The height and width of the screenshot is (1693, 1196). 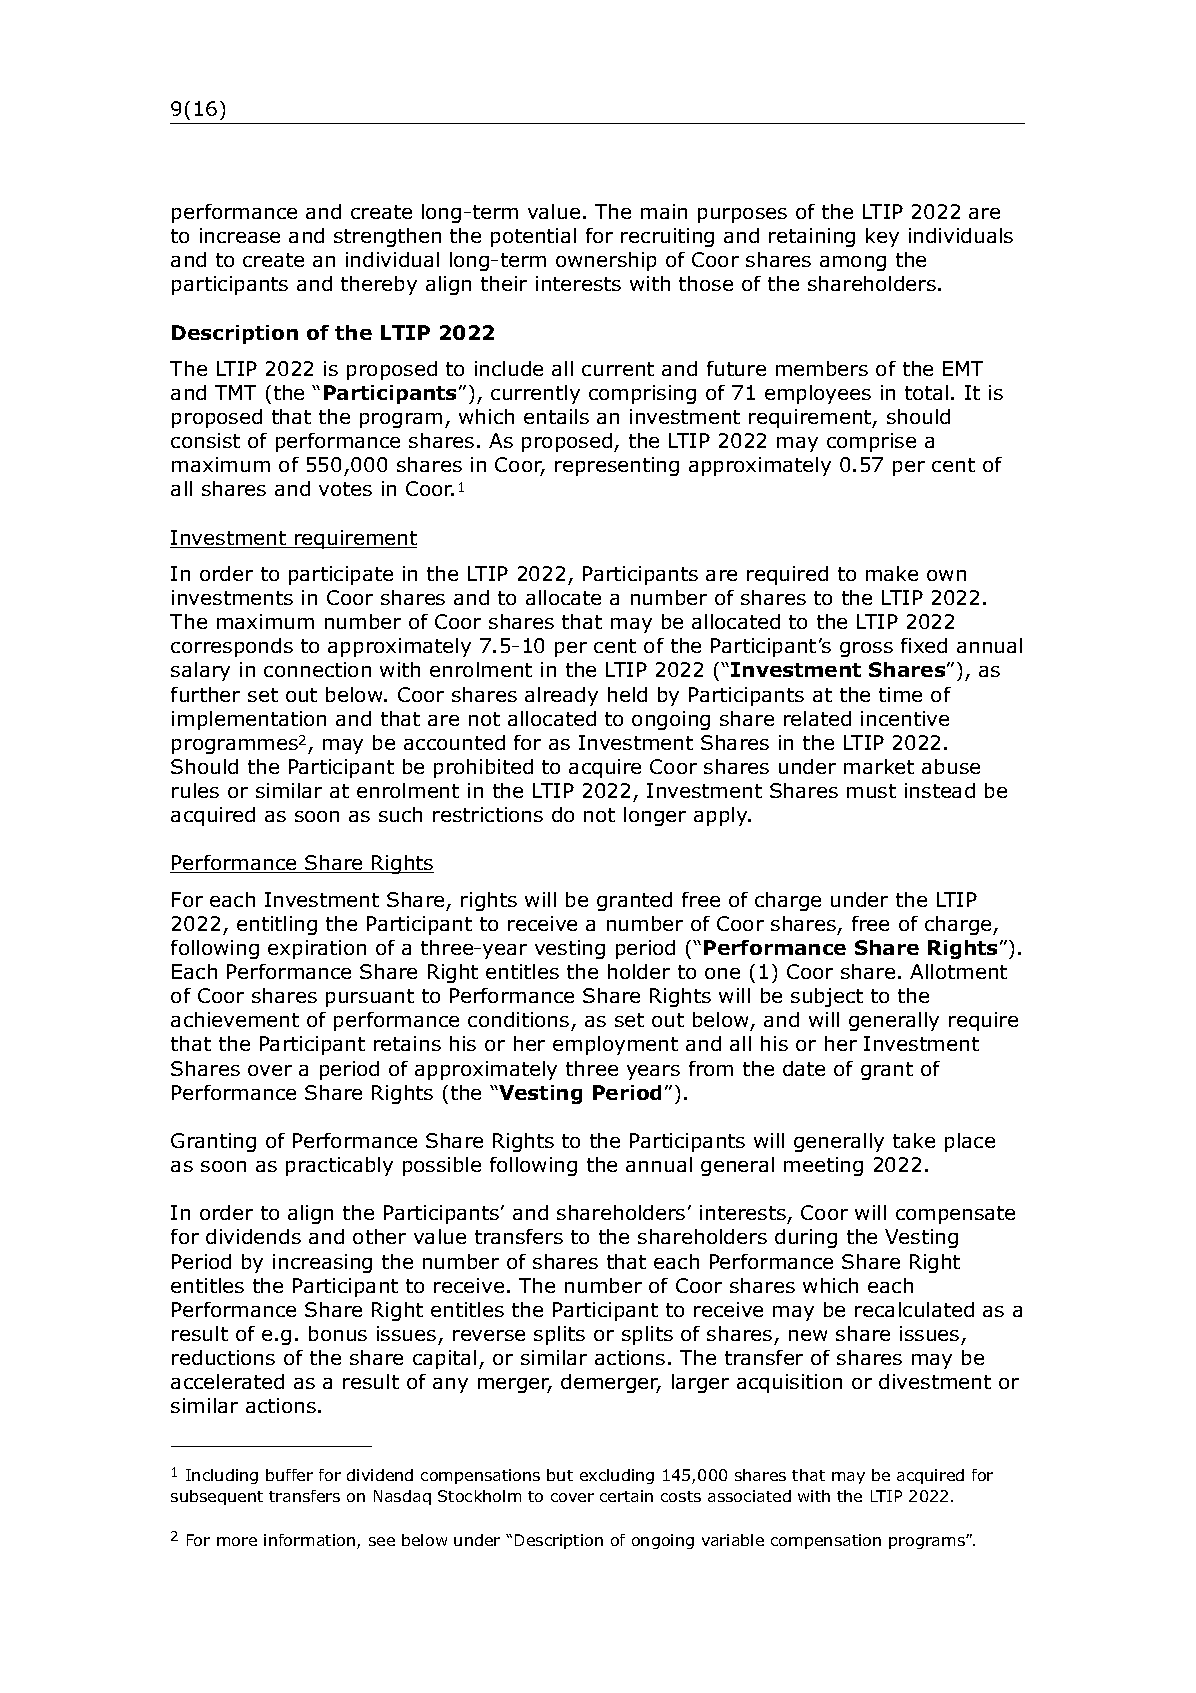 I want to click on meeting, so click(x=823, y=1166).
